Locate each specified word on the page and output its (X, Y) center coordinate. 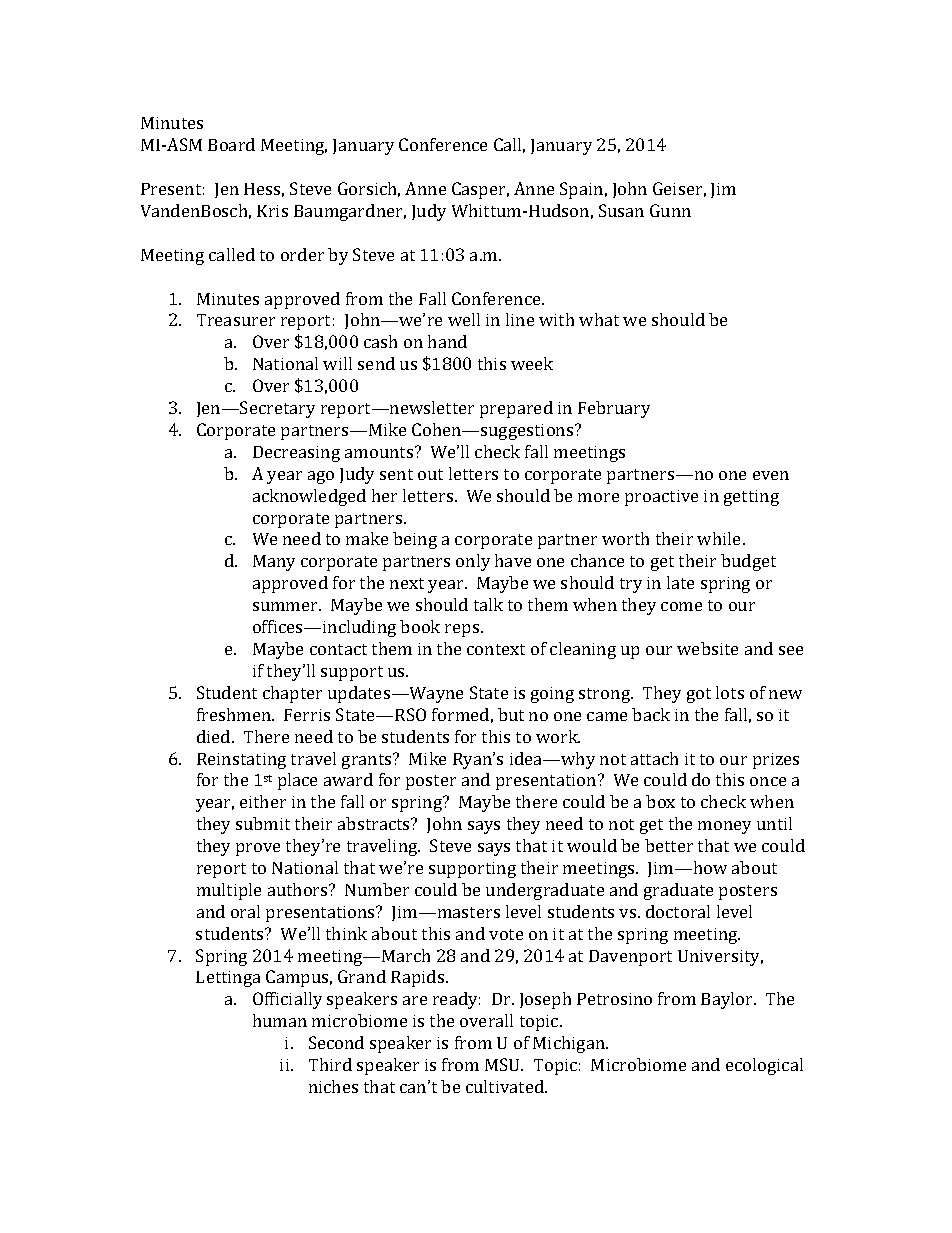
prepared (516, 409)
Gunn (670, 210)
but (511, 714)
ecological (764, 1066)
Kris (272, 211)
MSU (504, 1064)
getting (751, 498)
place (297, 781)
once (768, 781)
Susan (621, 210)
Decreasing (296, 454)
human (280, 1020)
